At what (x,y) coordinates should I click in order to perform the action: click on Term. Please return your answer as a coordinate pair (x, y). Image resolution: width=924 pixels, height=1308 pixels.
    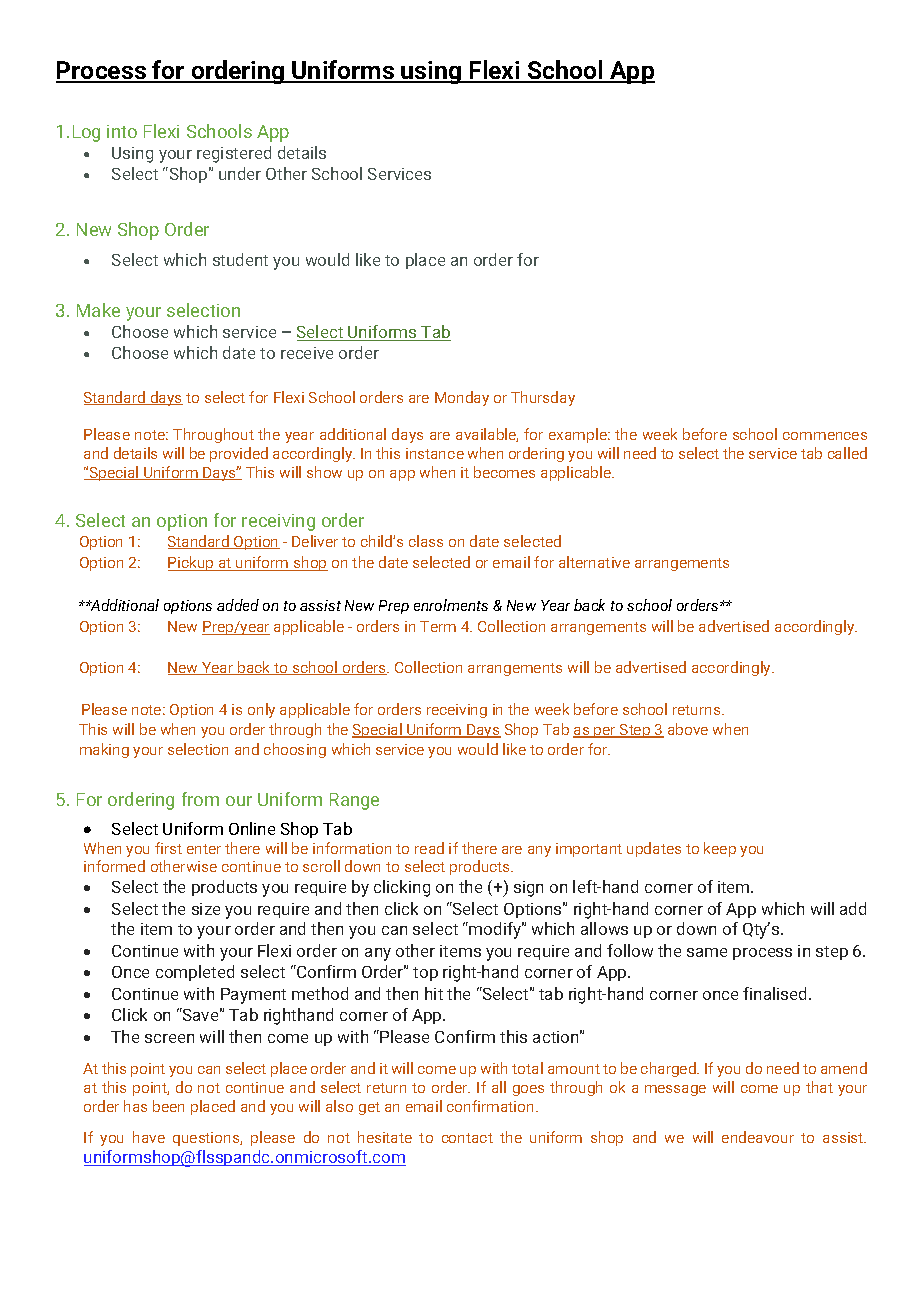
    Looking at the image, I should click on (438, 626).
